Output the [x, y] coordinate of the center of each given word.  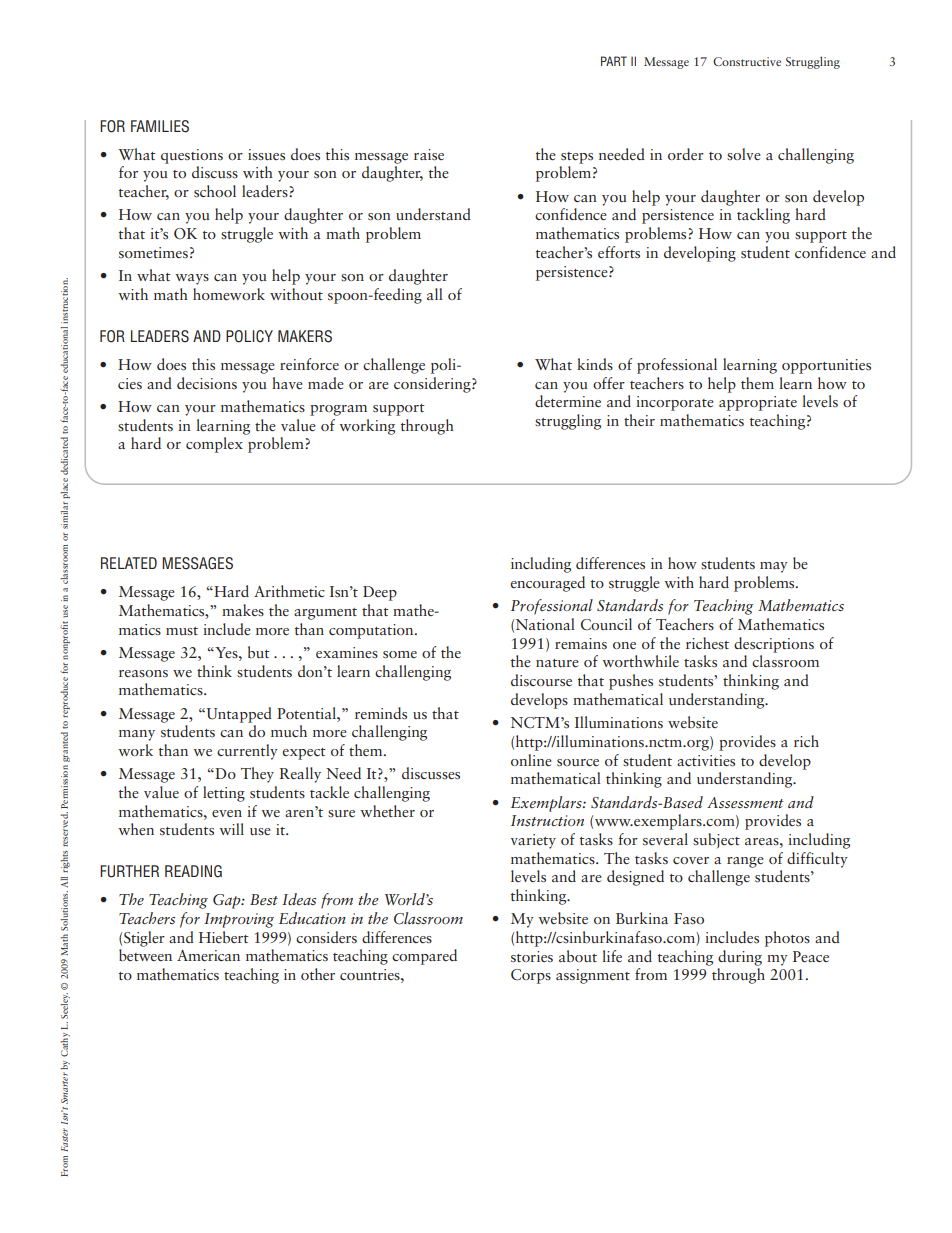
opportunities [826, 366]
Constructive [747, 61]
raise [429, 155]
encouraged [548, 584]
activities [706, 761]
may [774, 567]
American [208, 956]
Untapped [238, 715]
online [531, 760]
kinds [595, 364]
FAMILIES [160, 126]
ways [192, 279]
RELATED [129, 563]
